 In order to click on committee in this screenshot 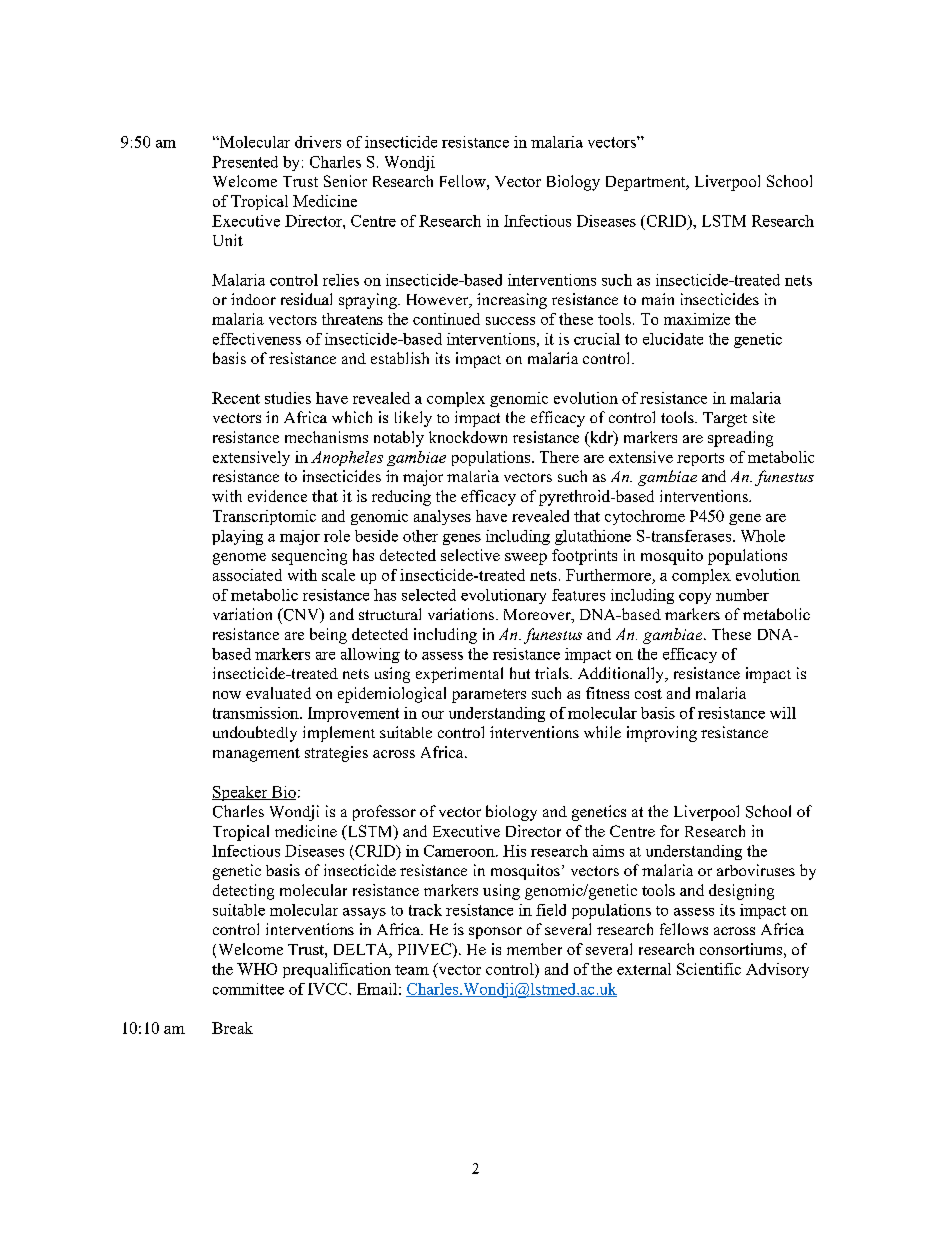, I will do `click(248, 989)`.
